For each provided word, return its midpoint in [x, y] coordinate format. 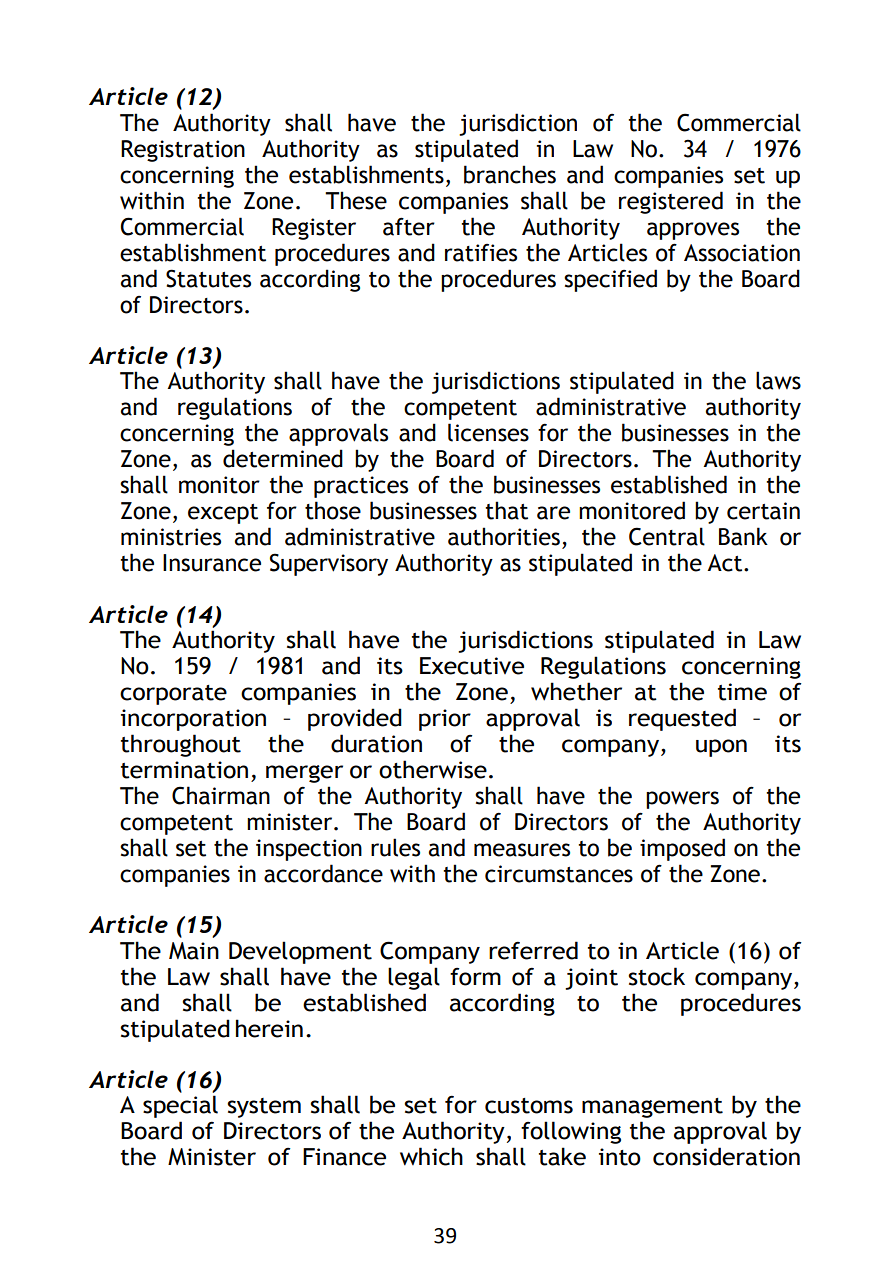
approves [693, 231]
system [264, 1108]
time [742, 692]
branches [510, 174]
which [431, 1156]
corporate [173, 695]
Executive [472, 666]
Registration [183, 151]
